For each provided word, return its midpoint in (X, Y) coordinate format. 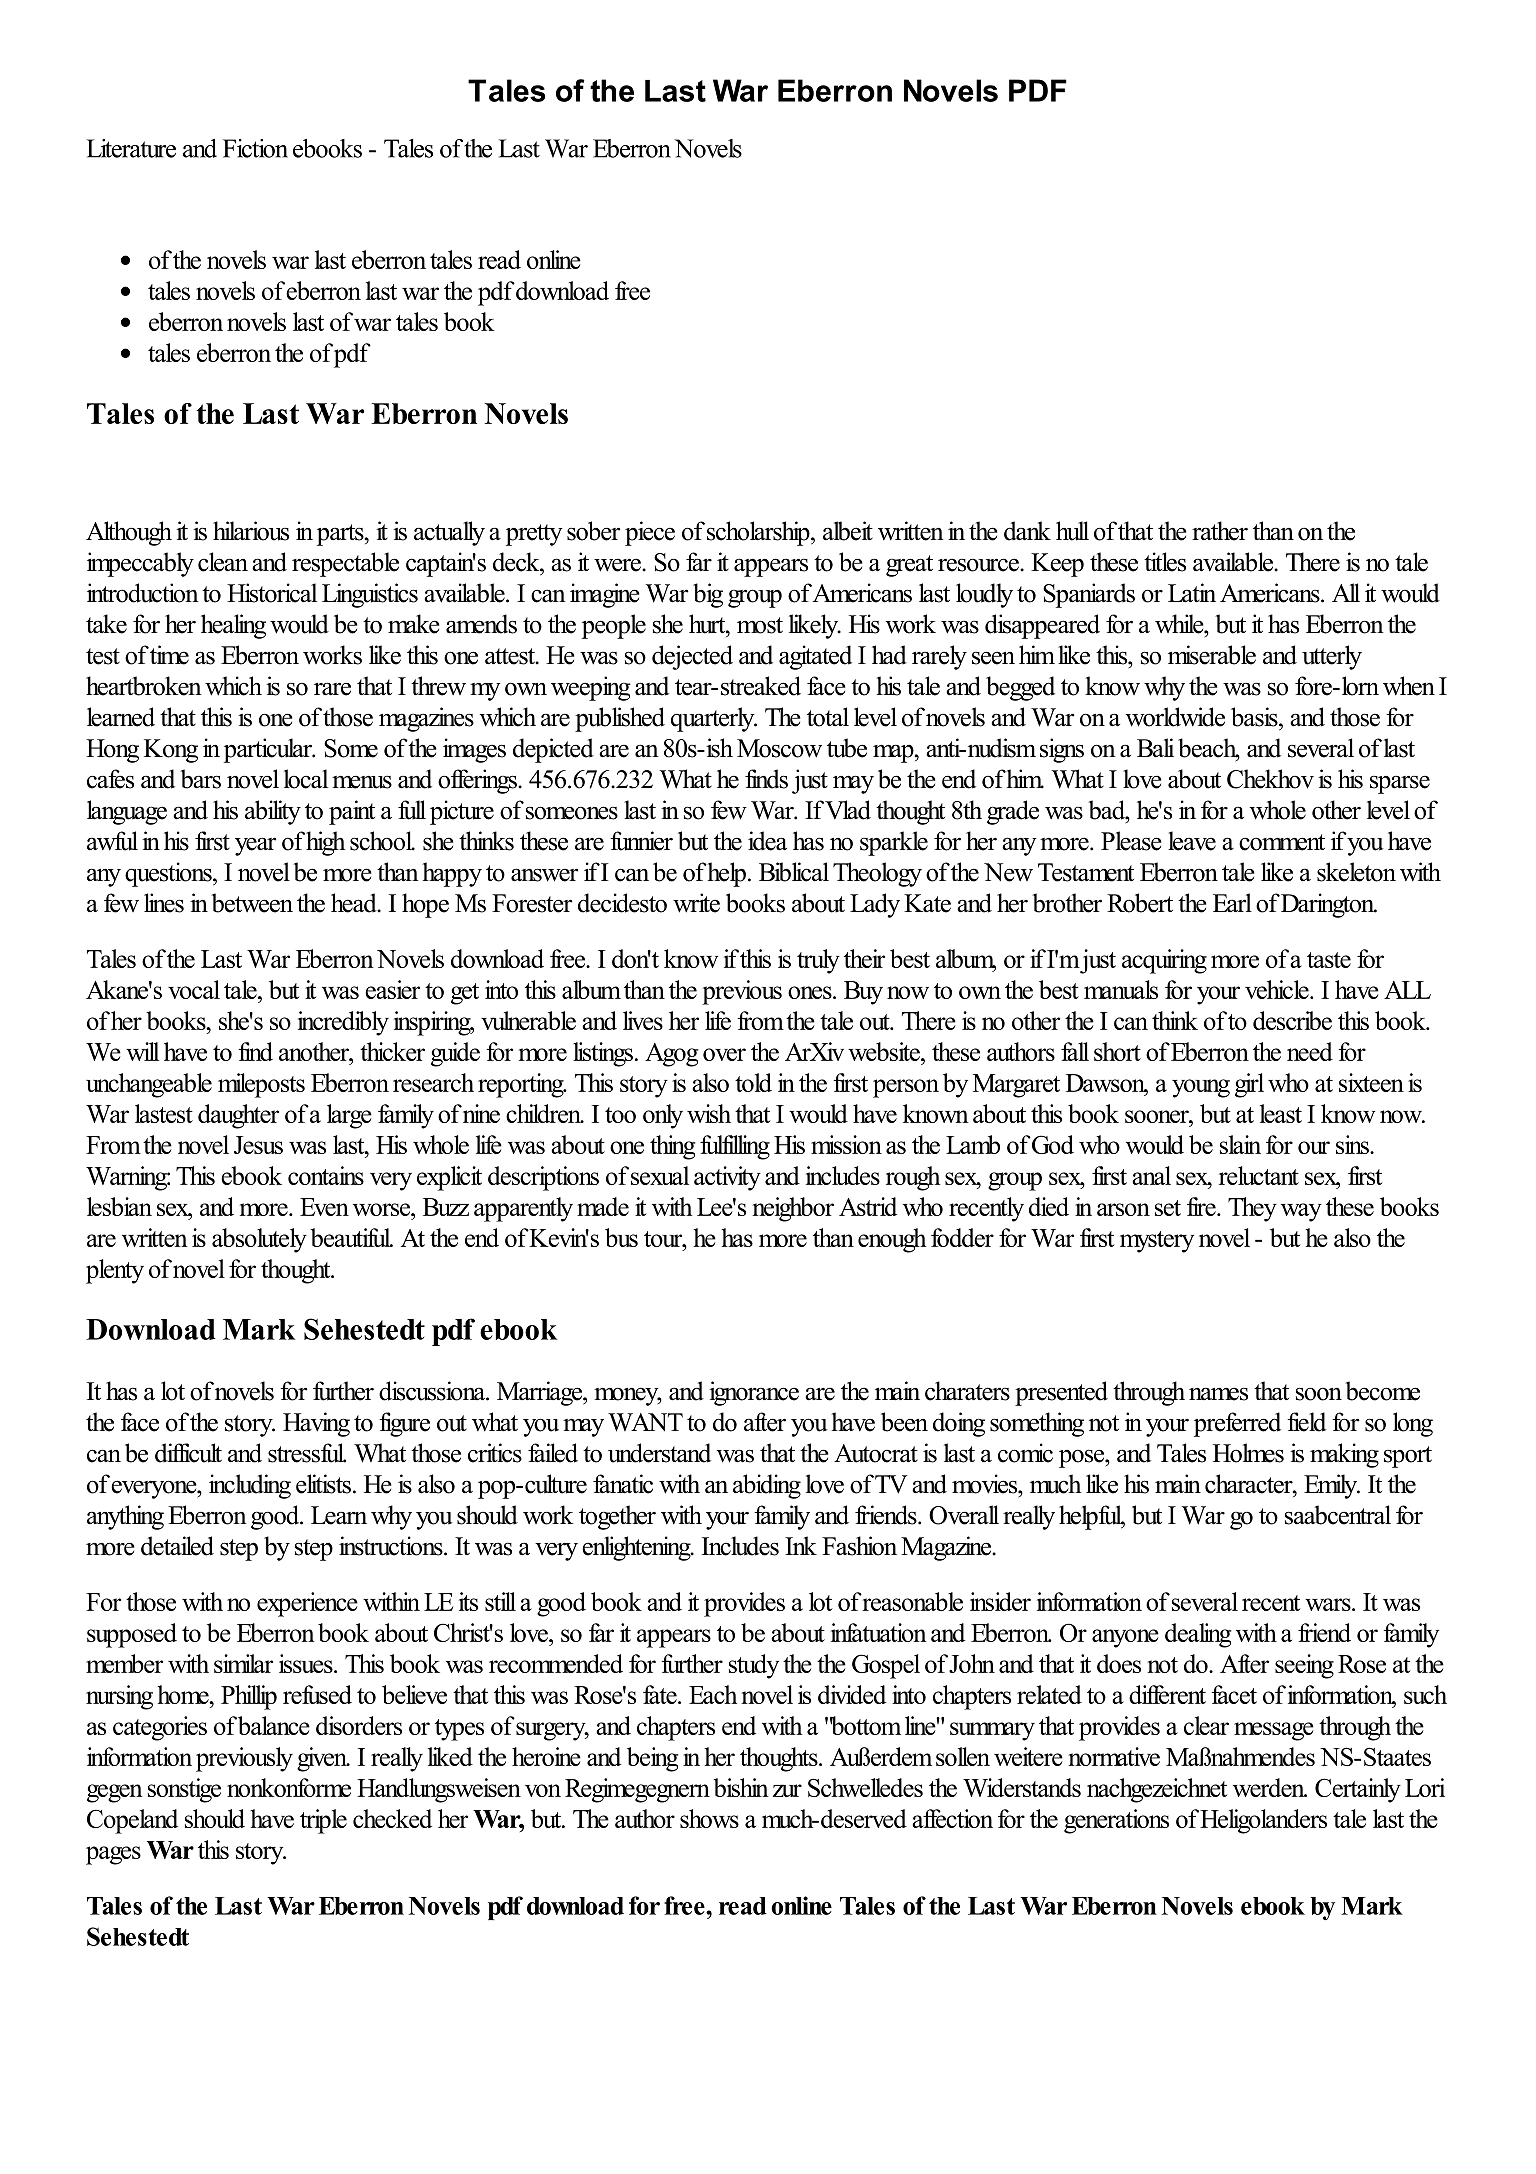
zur (787, 1790)
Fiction (255, 148)
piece (650, 533)
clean (223, 562)
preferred (1237, 1424)
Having (316, 1424)
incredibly (343, 1023)
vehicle (1278, 989)
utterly (1332, 657)
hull (1072, 531)
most (760, 625)
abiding (767, 1486)
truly (818, 961)
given (323, 1759)
